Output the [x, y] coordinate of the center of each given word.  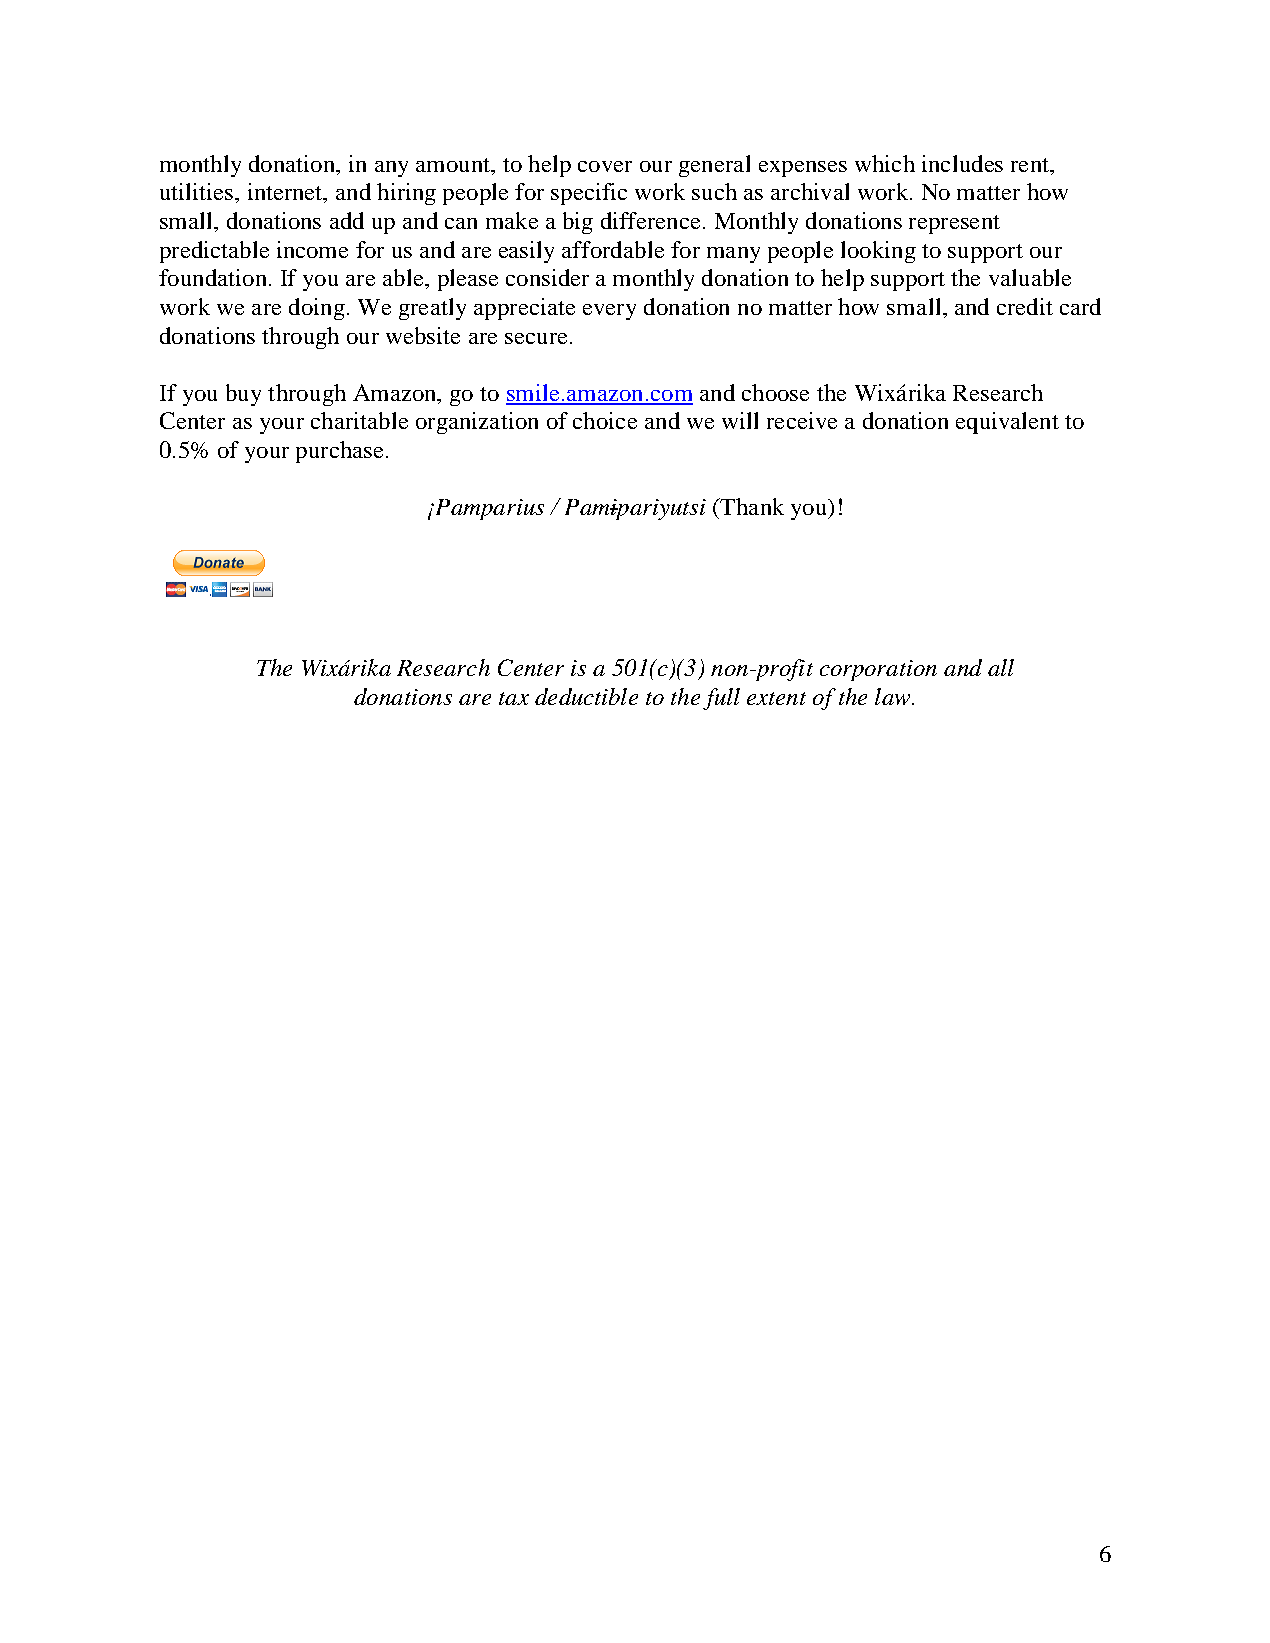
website [423, 335]
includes [962, 163]
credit [1025, 306]
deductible [586, 696]
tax [514, 698]
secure [536, 338]
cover [605, 166]
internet [286, 193]
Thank [751, 506]
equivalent [1007, 423]
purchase [339, 452]
